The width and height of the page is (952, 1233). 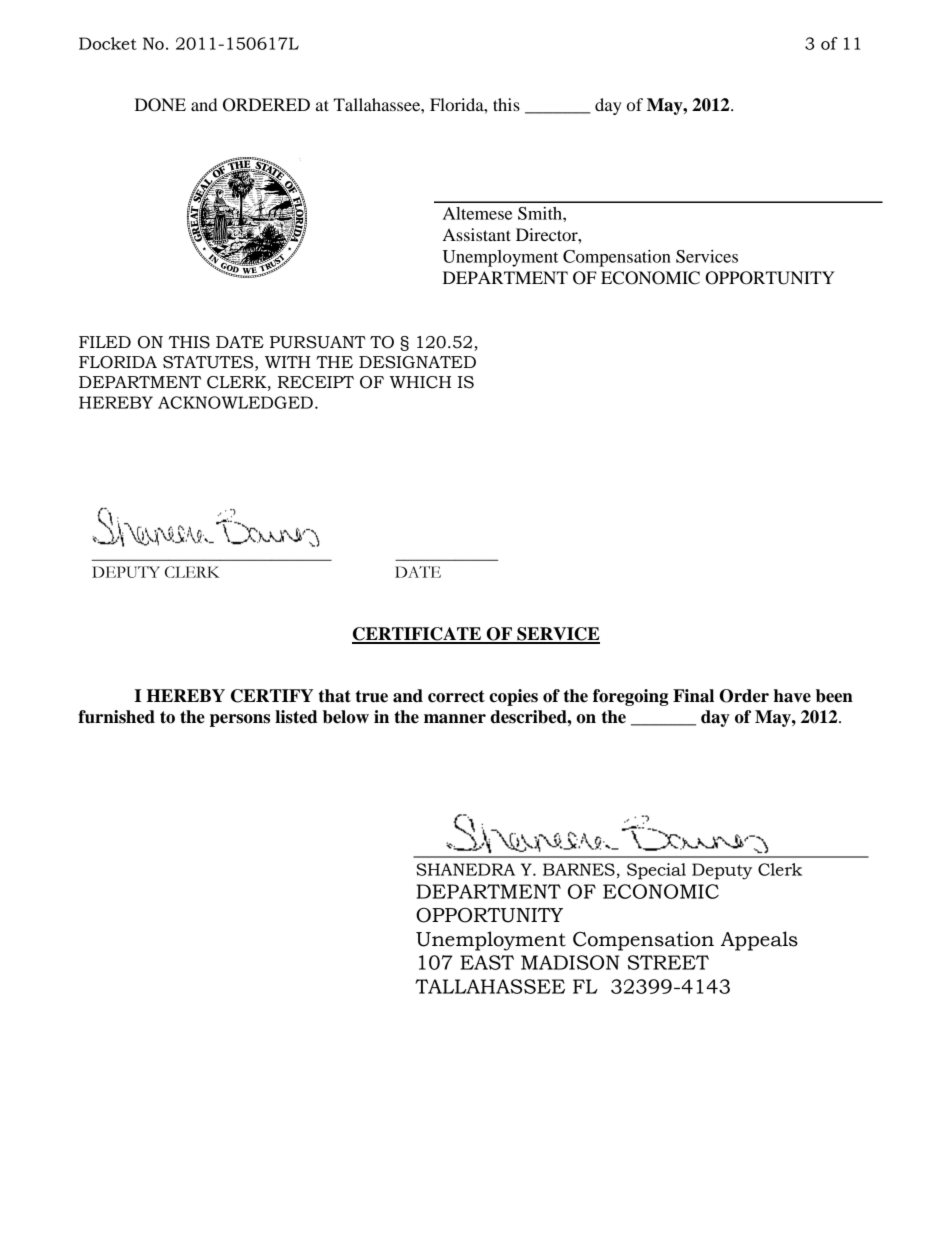 What do you see at coordinates (792, 696) in the page?
I see `have` at bounding box center [792, 696].
